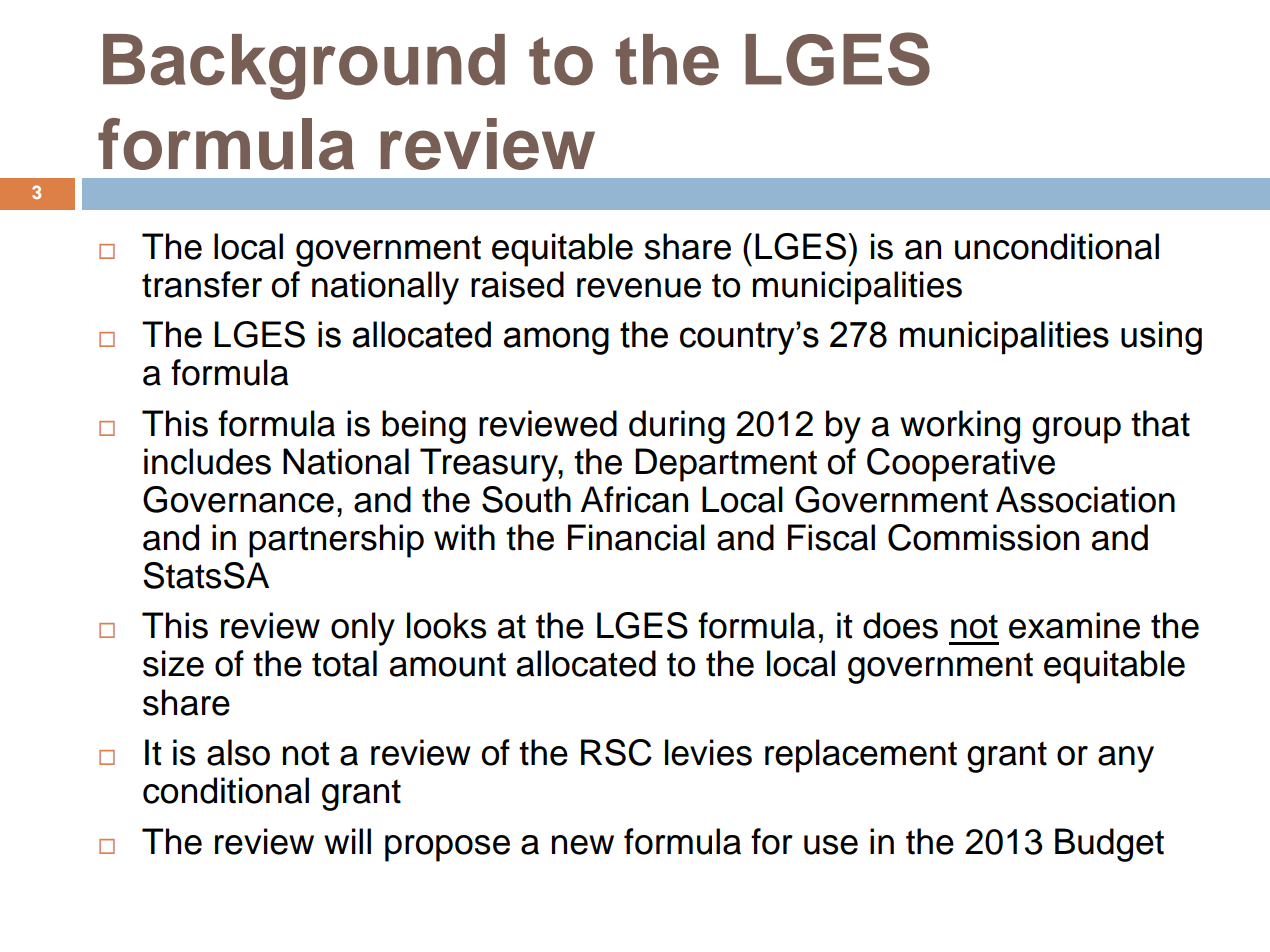 The height and width of the document is (952, 1270). I want to click on transfer, so click(202, 284).
